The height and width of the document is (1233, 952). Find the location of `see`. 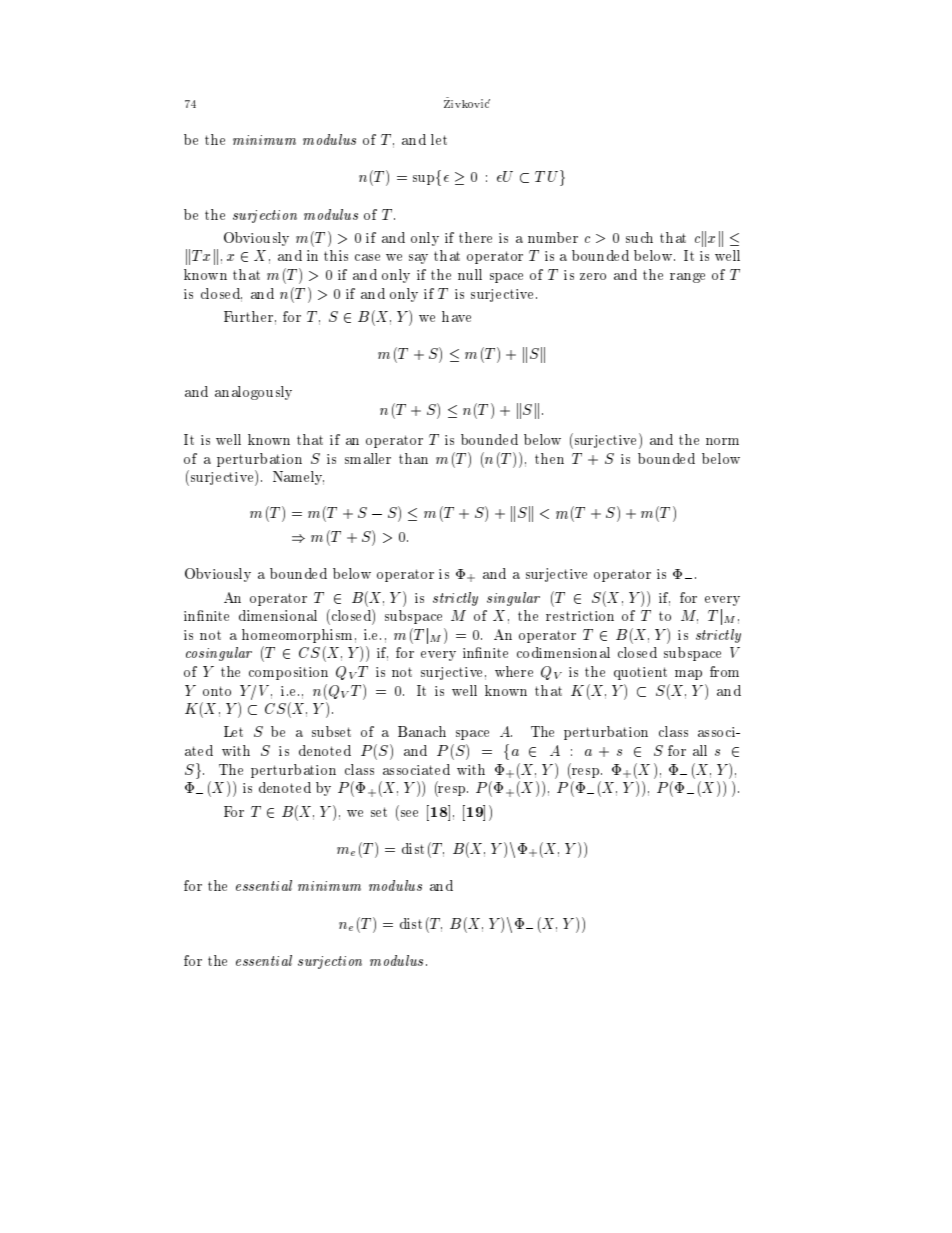

see is located at coordinates (409, 813).
